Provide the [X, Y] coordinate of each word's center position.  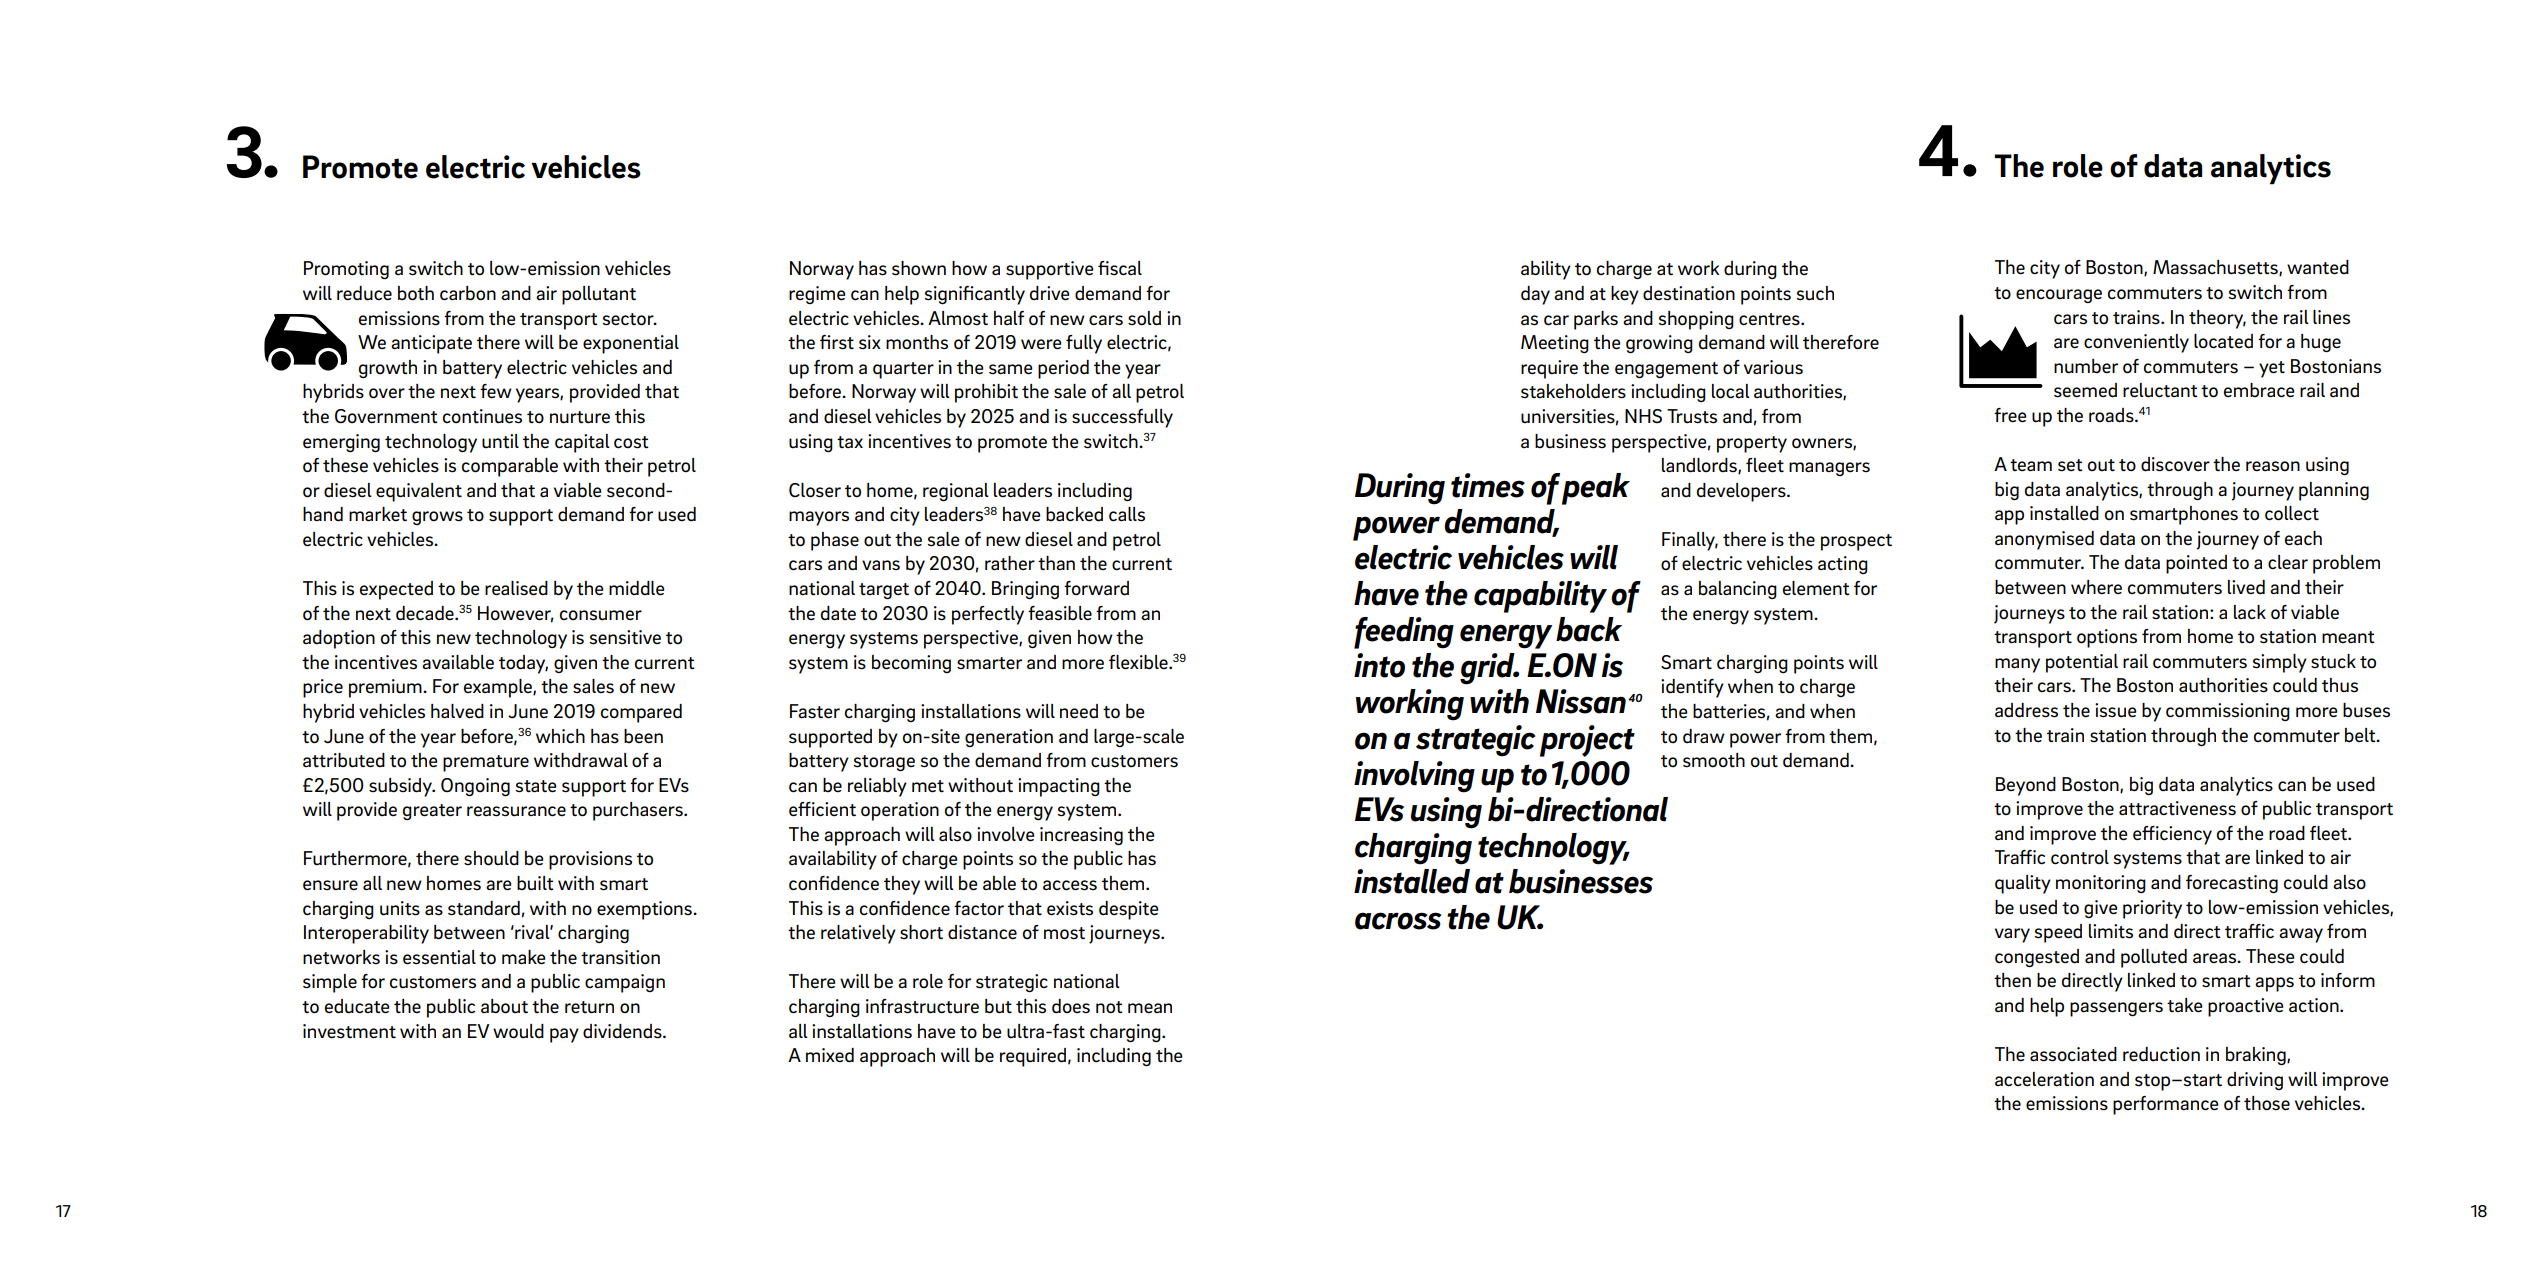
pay [564, 1035]
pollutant [599, 295]
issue [2116, 710]
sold [1144, 318]
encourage [2059, 296]
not [1109, 1007]
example [499, 688]
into [1379, 665]
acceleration [2044, 1079]
